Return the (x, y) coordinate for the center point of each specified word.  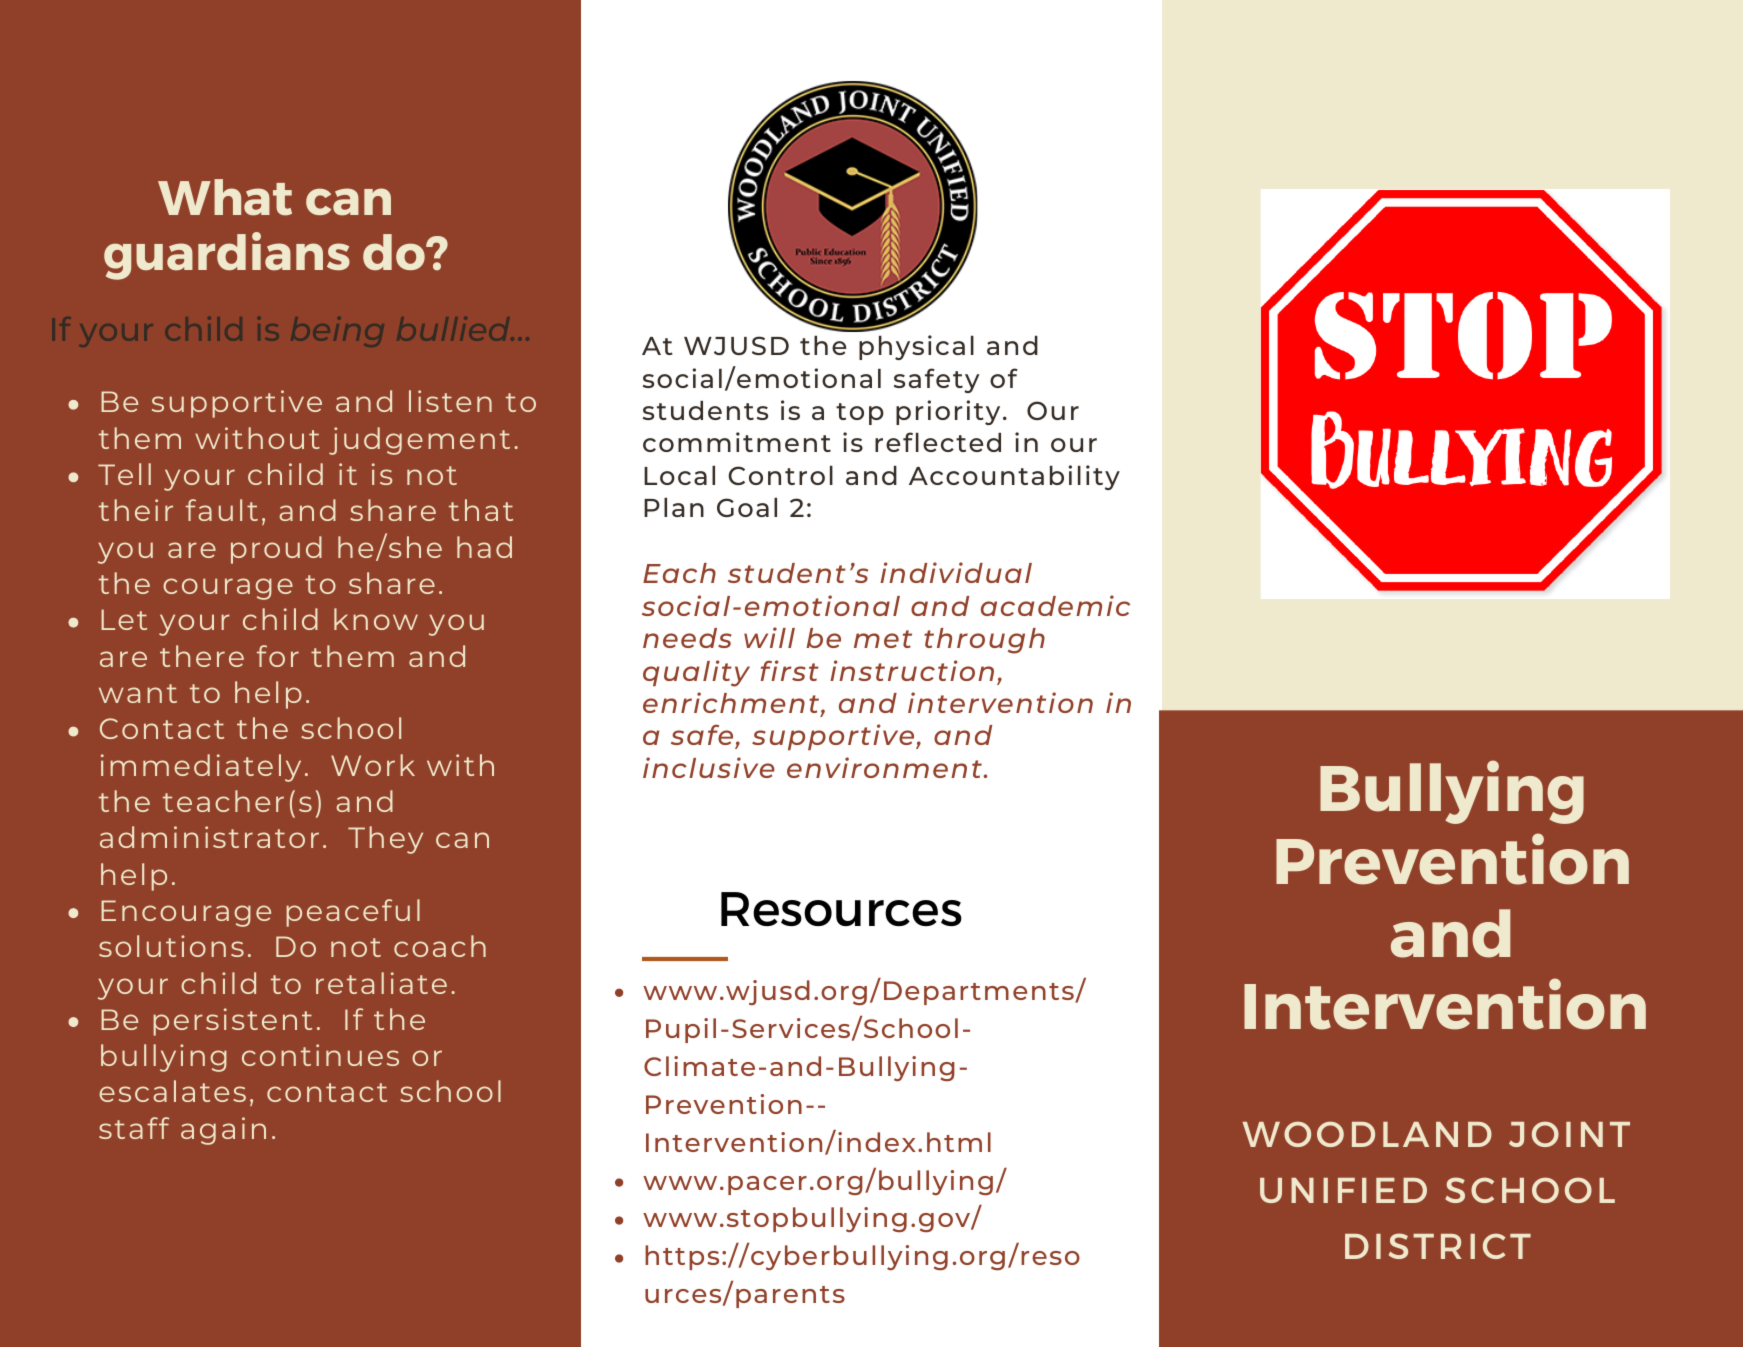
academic (1055, 605)
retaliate (381, 983)
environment (885, 767)
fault (222, 510)
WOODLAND (1367, 1134)
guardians (227, 256)
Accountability (1014, 477)
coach (440, 946)
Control (781, 475)
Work (373, 765)
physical (916, 347)
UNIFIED (1343, 1190)
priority (948, 412)
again (223, 1131)
